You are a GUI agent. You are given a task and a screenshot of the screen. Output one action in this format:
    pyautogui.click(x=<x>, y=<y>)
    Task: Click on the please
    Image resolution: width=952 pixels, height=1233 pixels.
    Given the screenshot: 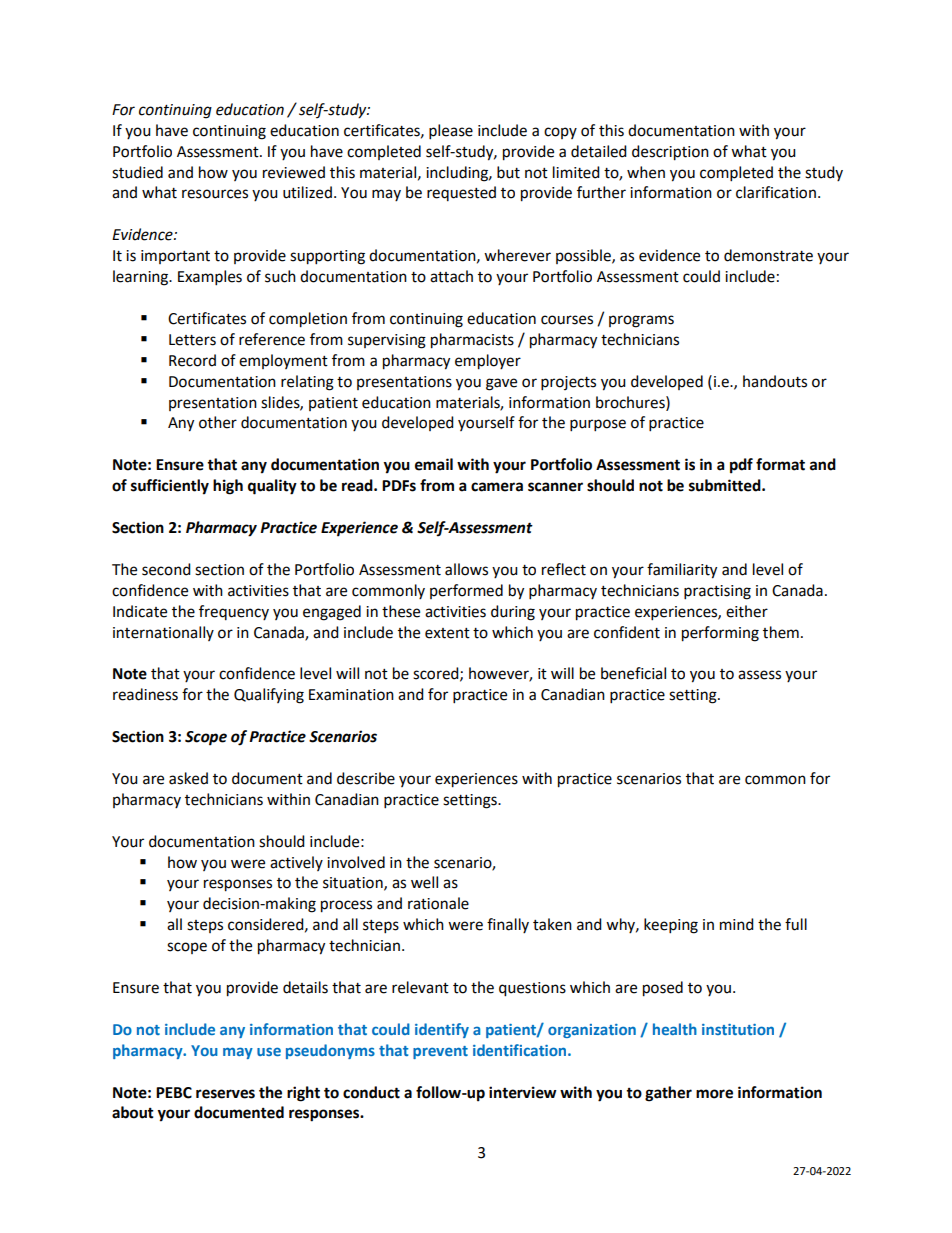 What is the action you would take?
    pyautogui.click(x=451, y=132)
